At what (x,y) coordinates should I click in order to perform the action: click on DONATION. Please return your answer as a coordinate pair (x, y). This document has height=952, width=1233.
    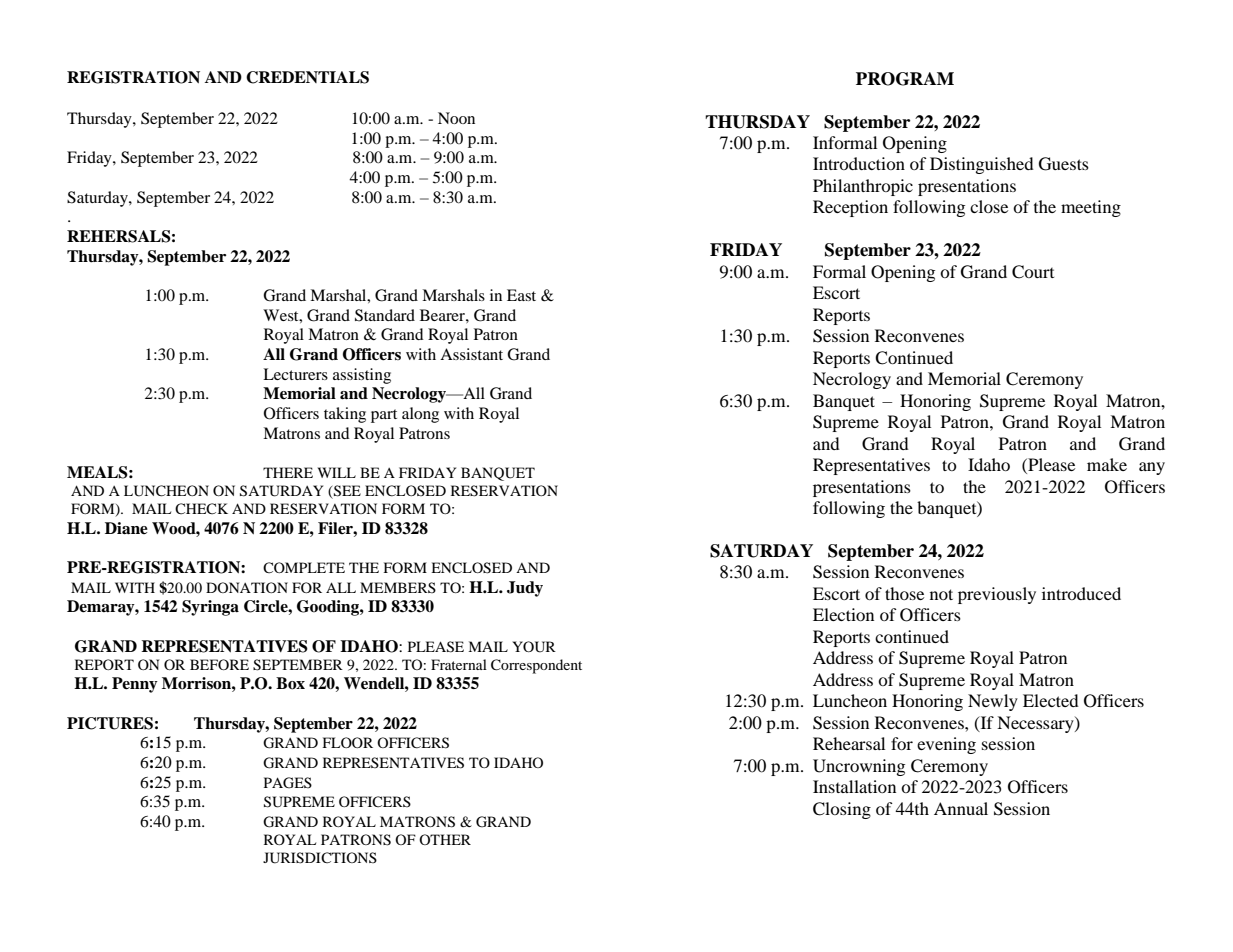
    Looking at the image, I should click on (247, 587).
